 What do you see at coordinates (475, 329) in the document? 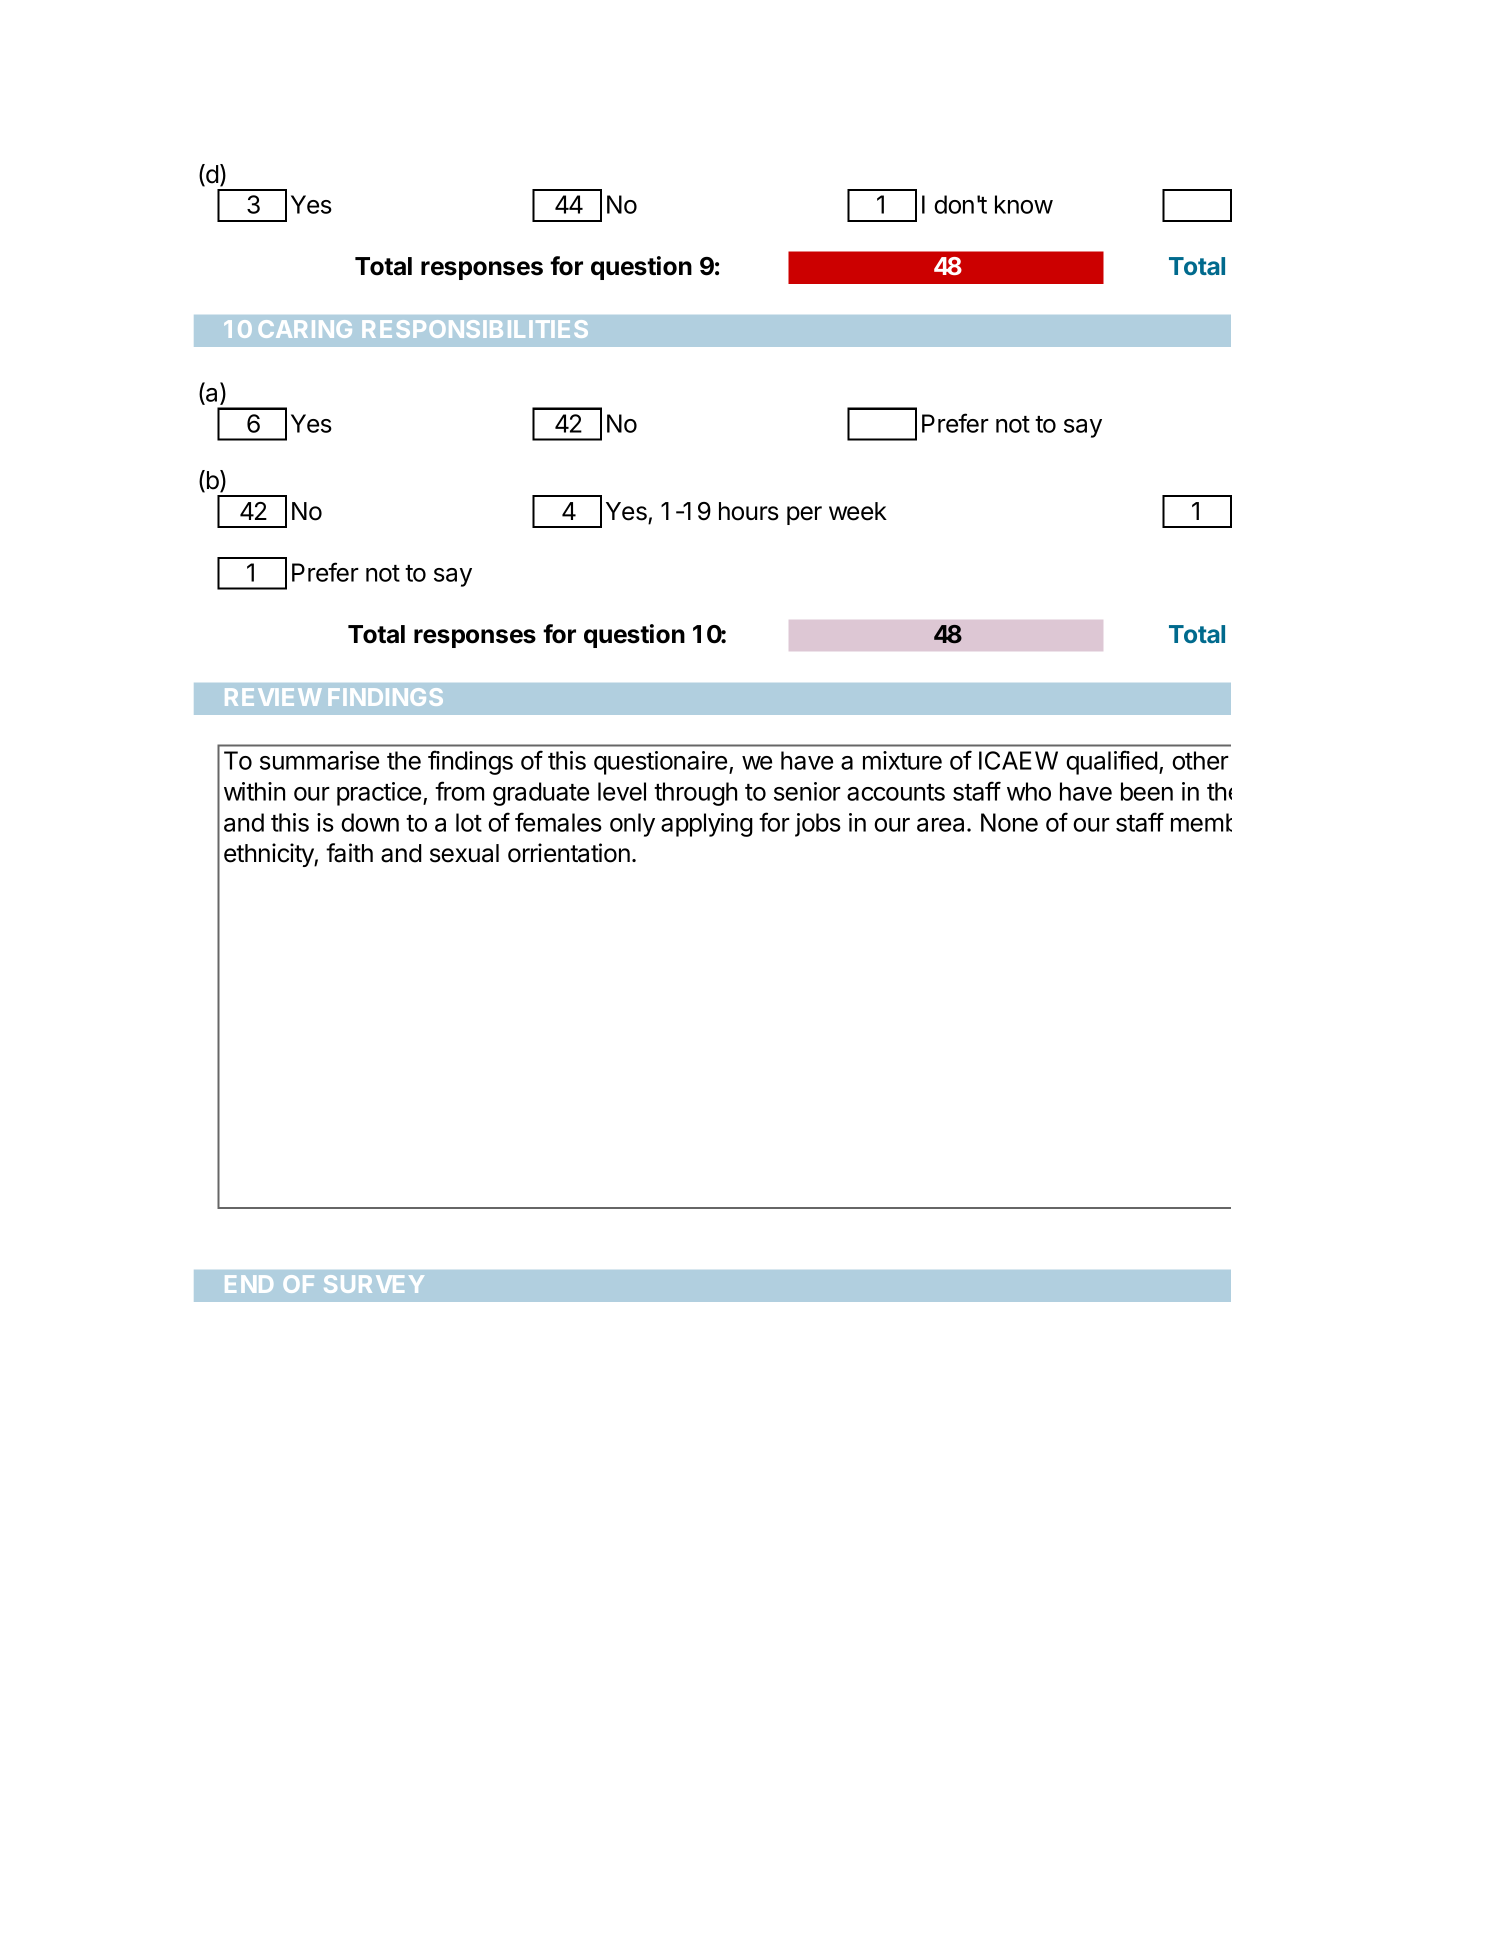
I see `RESPONSIBILITIES` at bounding box center [475, 329].
